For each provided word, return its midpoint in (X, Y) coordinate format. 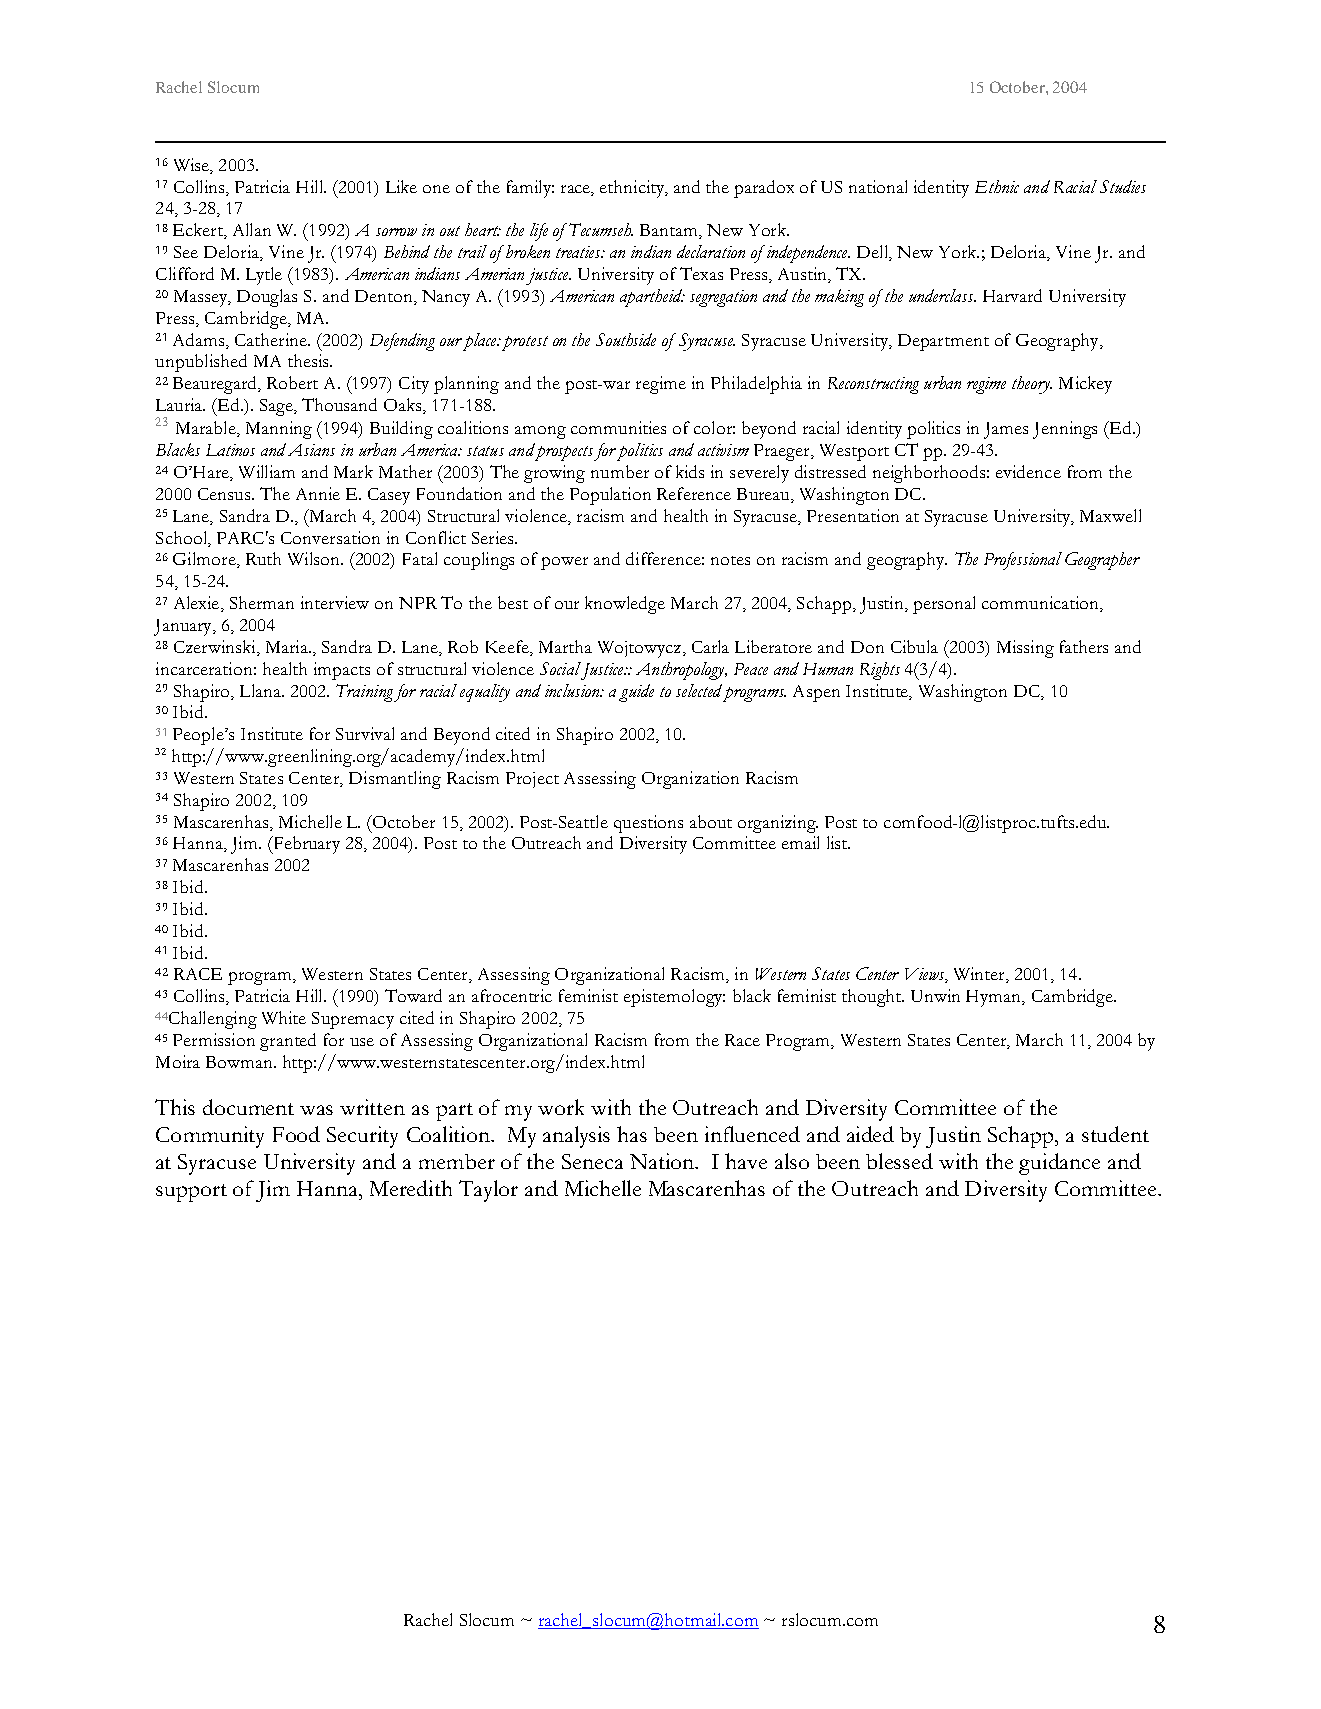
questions (648, 824)
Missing (1025, 649)
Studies (1123, 186)
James (1006, 430)
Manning (279, 430)
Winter (980, 975)
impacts (342, 671)
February (305, 845)
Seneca (592, 1161)
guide (636, 693)
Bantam (670, 231)
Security (362, 1137)
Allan (252, 229)
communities (618, 427)
